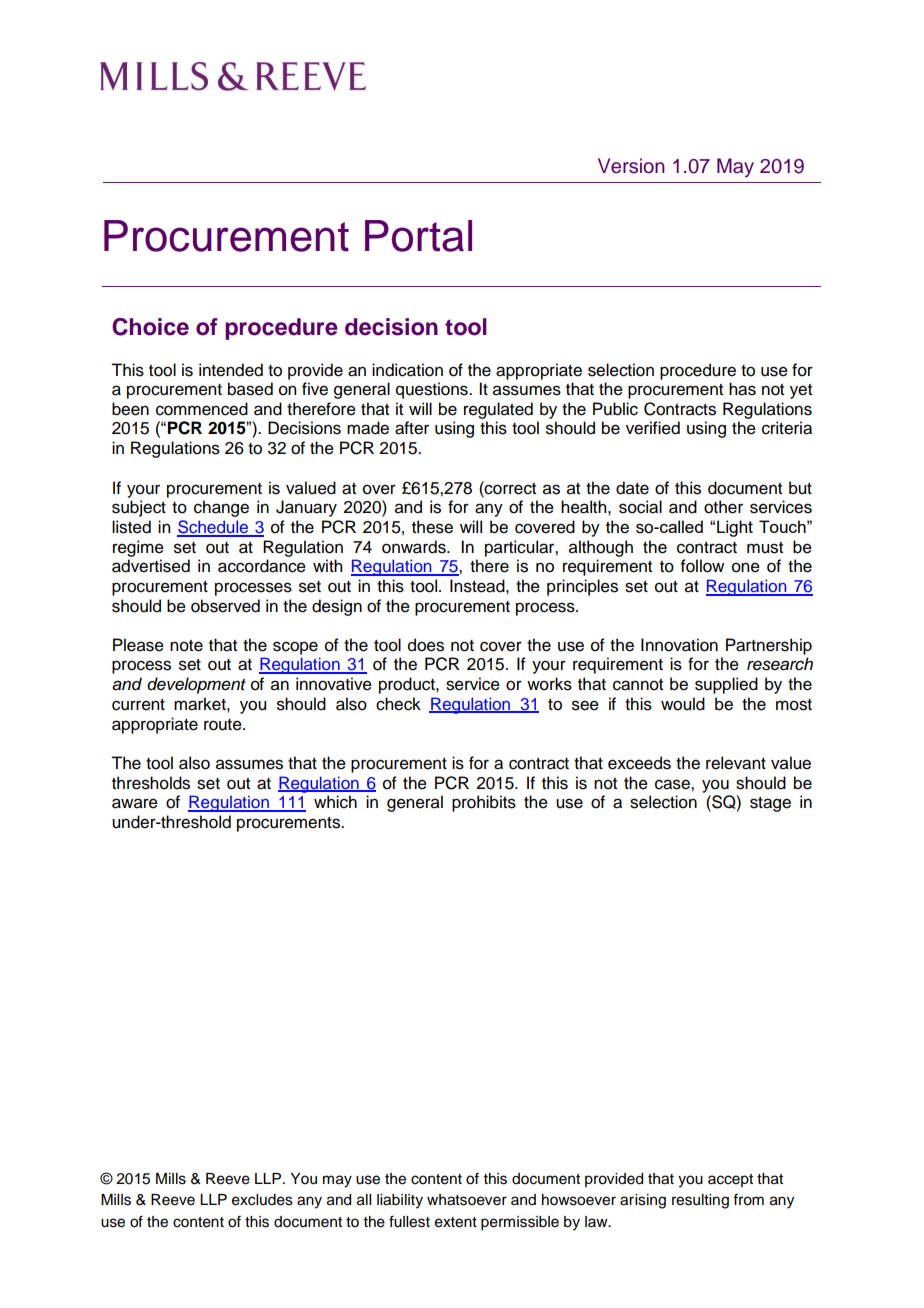  Describe the element at coordinates (631, 166) in the screenshot. I see `Version` at that location.
